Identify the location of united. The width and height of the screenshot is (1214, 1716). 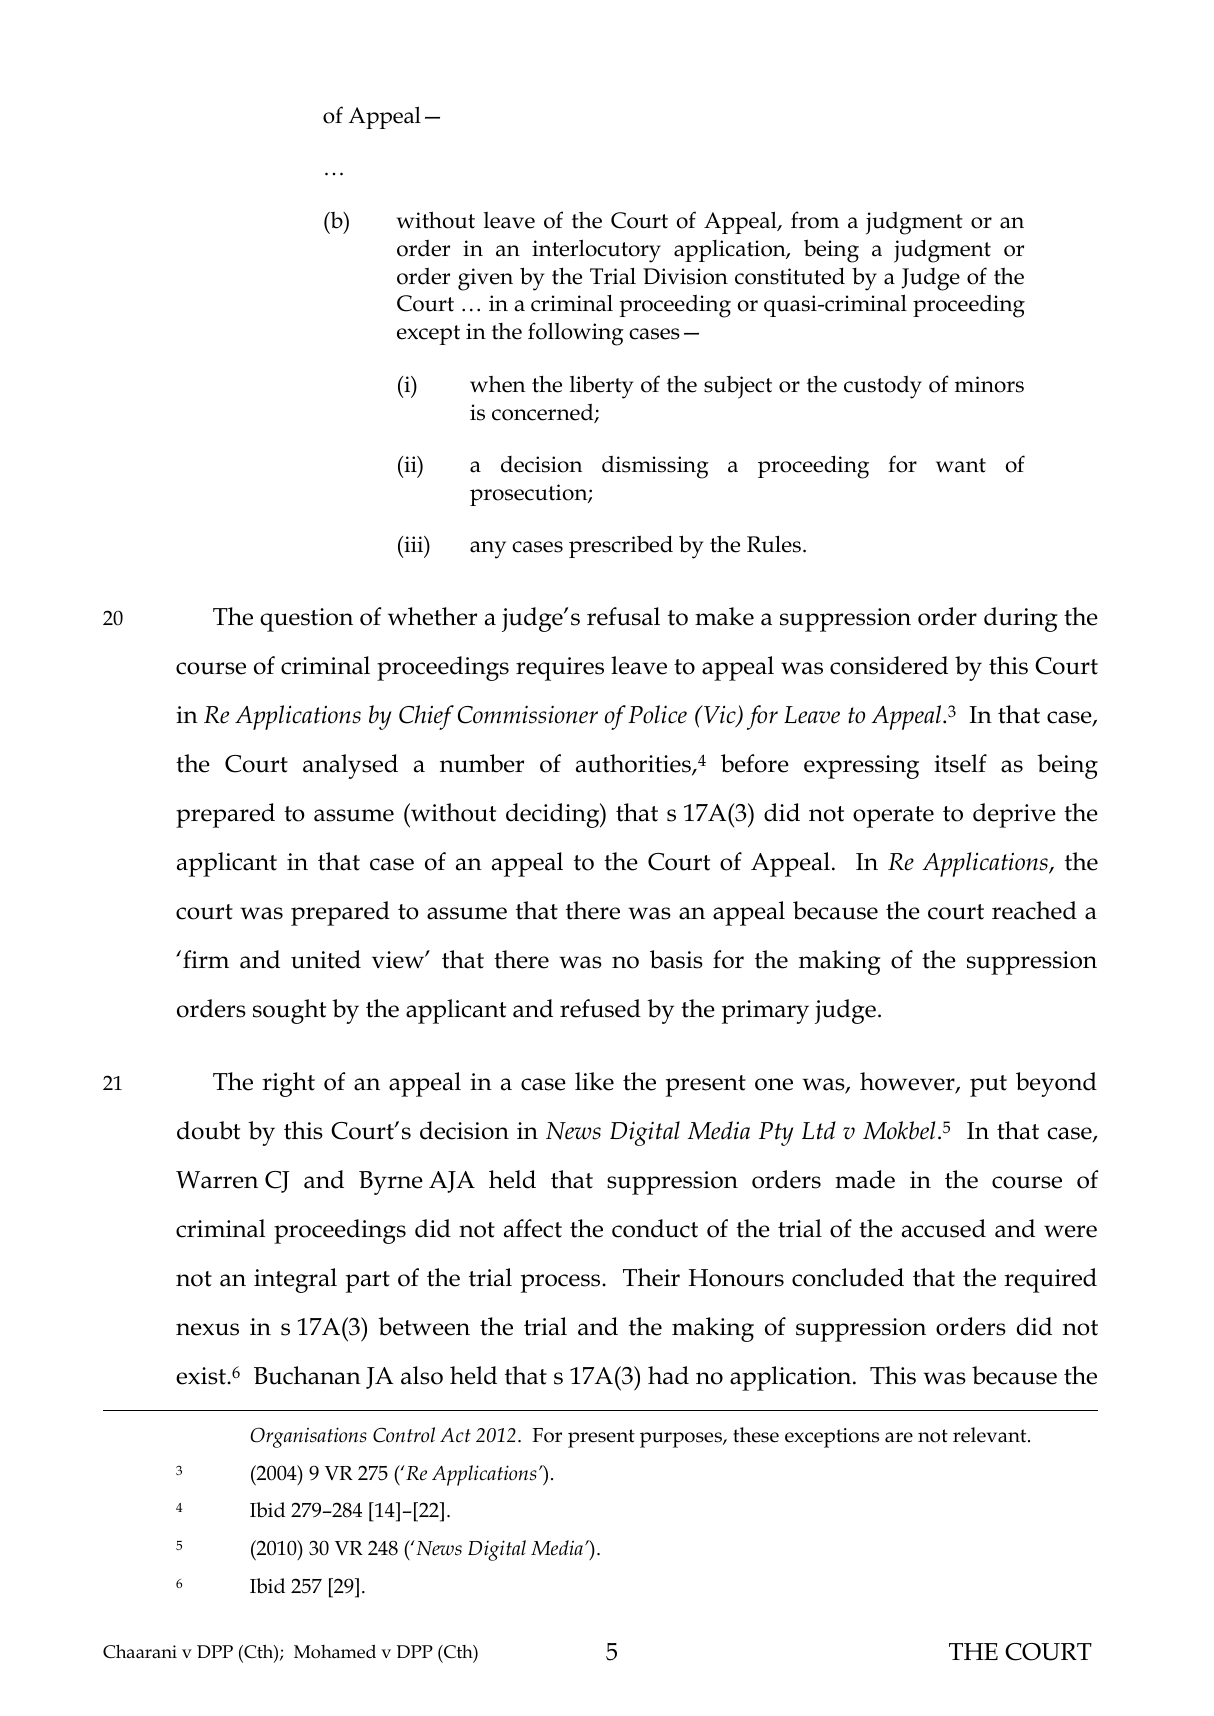
(326, 959).
